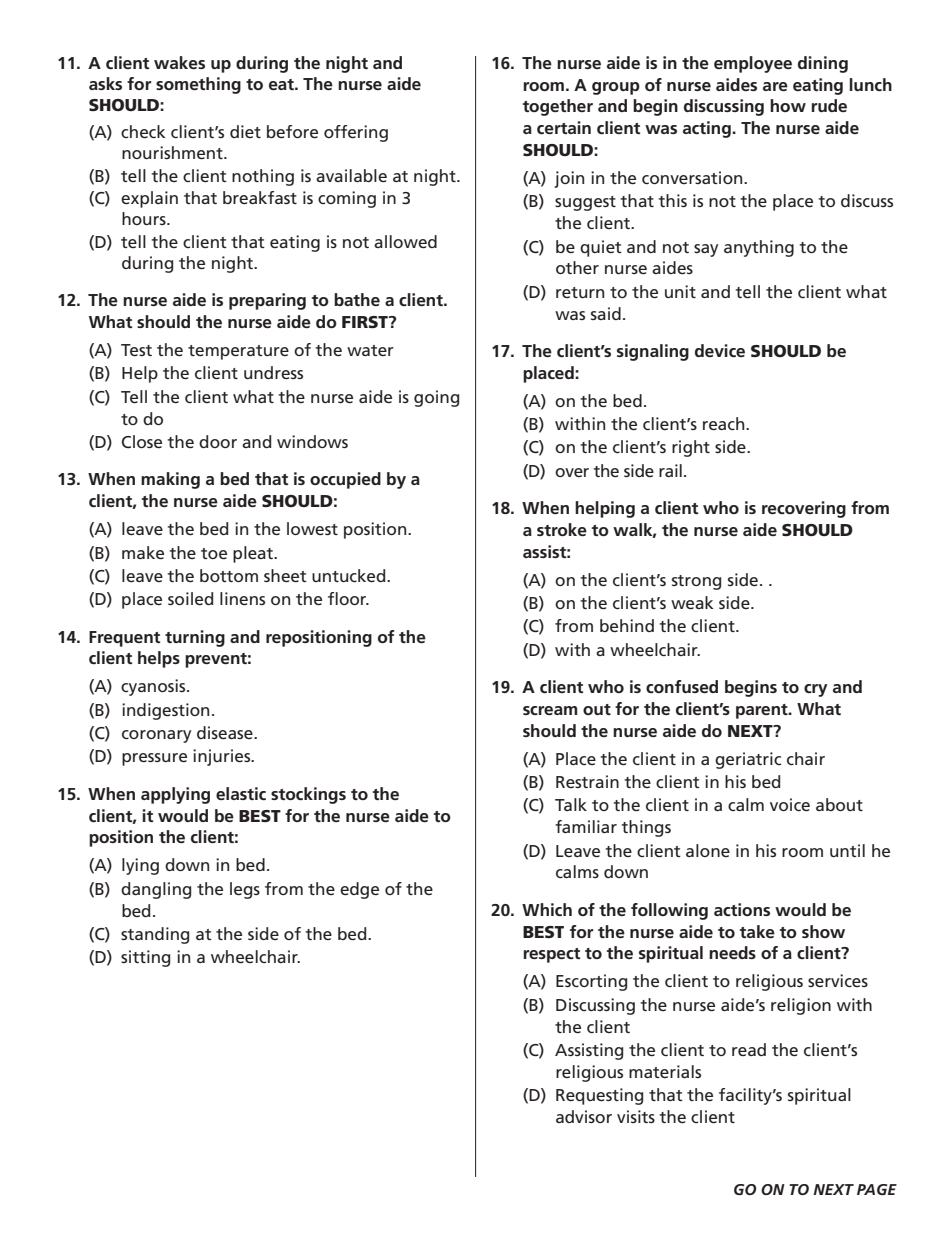 This screenshot has width=952, height=1233. Describe the element at coordinates (245, 890) in the screenshot. I see `legs` at that location.
